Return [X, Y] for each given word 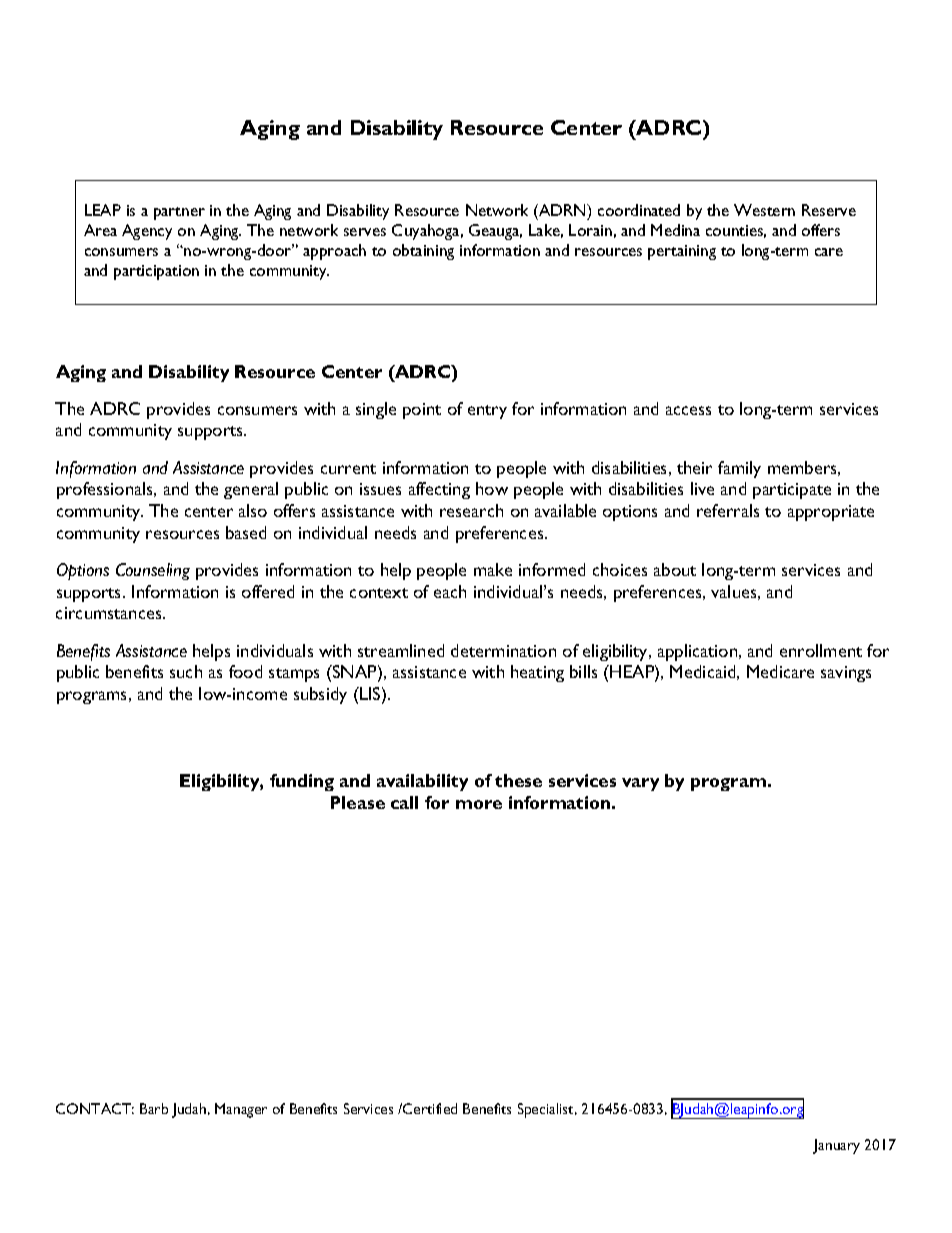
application [699, 652]
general [251, 490]
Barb [154, 1108]
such [186, 671]
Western [764, 210]
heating [537, 673]
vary [640, 784]
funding [302, 782]
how [492, 488]
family [739, 469]
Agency [147, 232]
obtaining [423, 252]
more [479, 804]
